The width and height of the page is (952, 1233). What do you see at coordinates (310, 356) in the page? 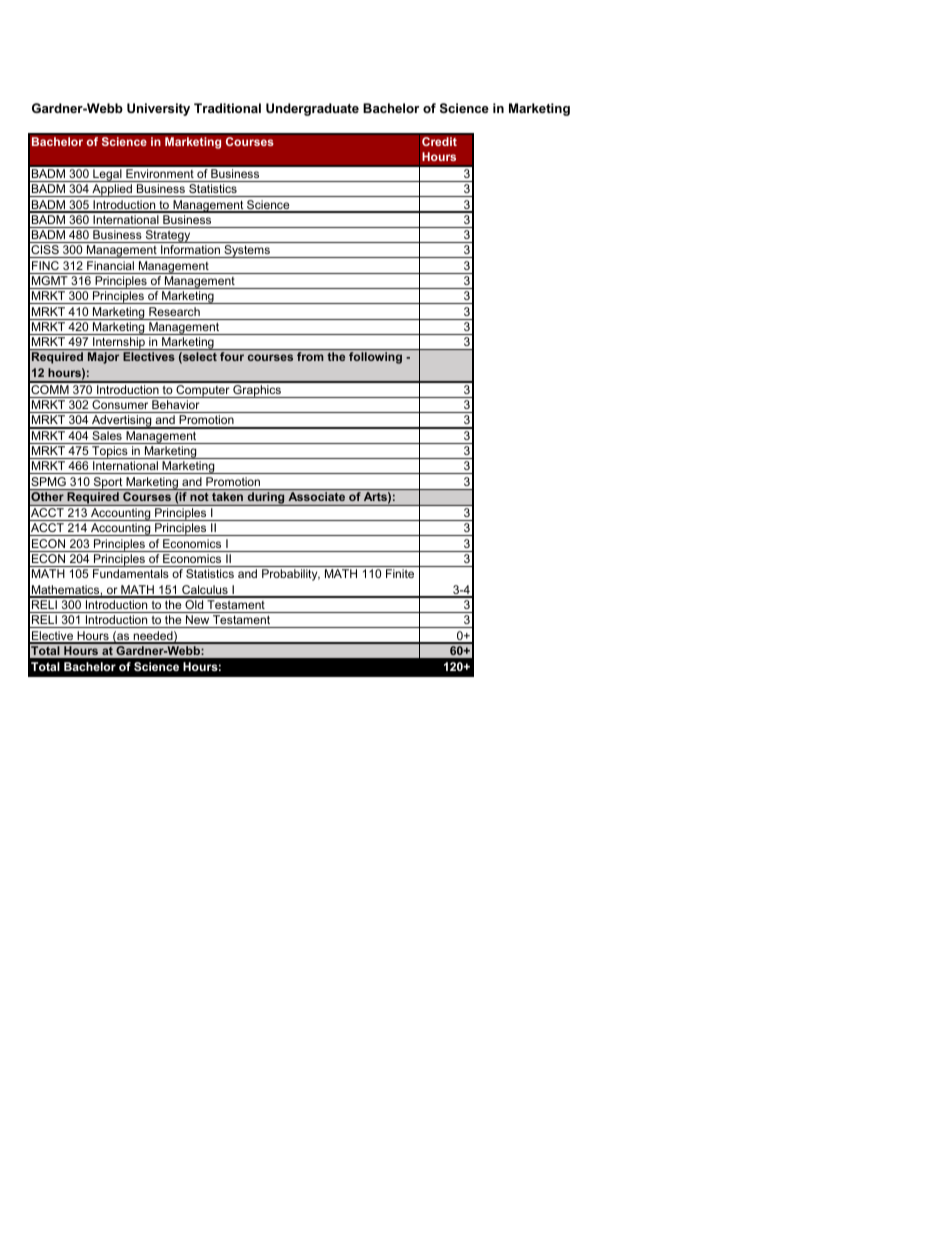
I see `from` at bounding box center [310, 356].
